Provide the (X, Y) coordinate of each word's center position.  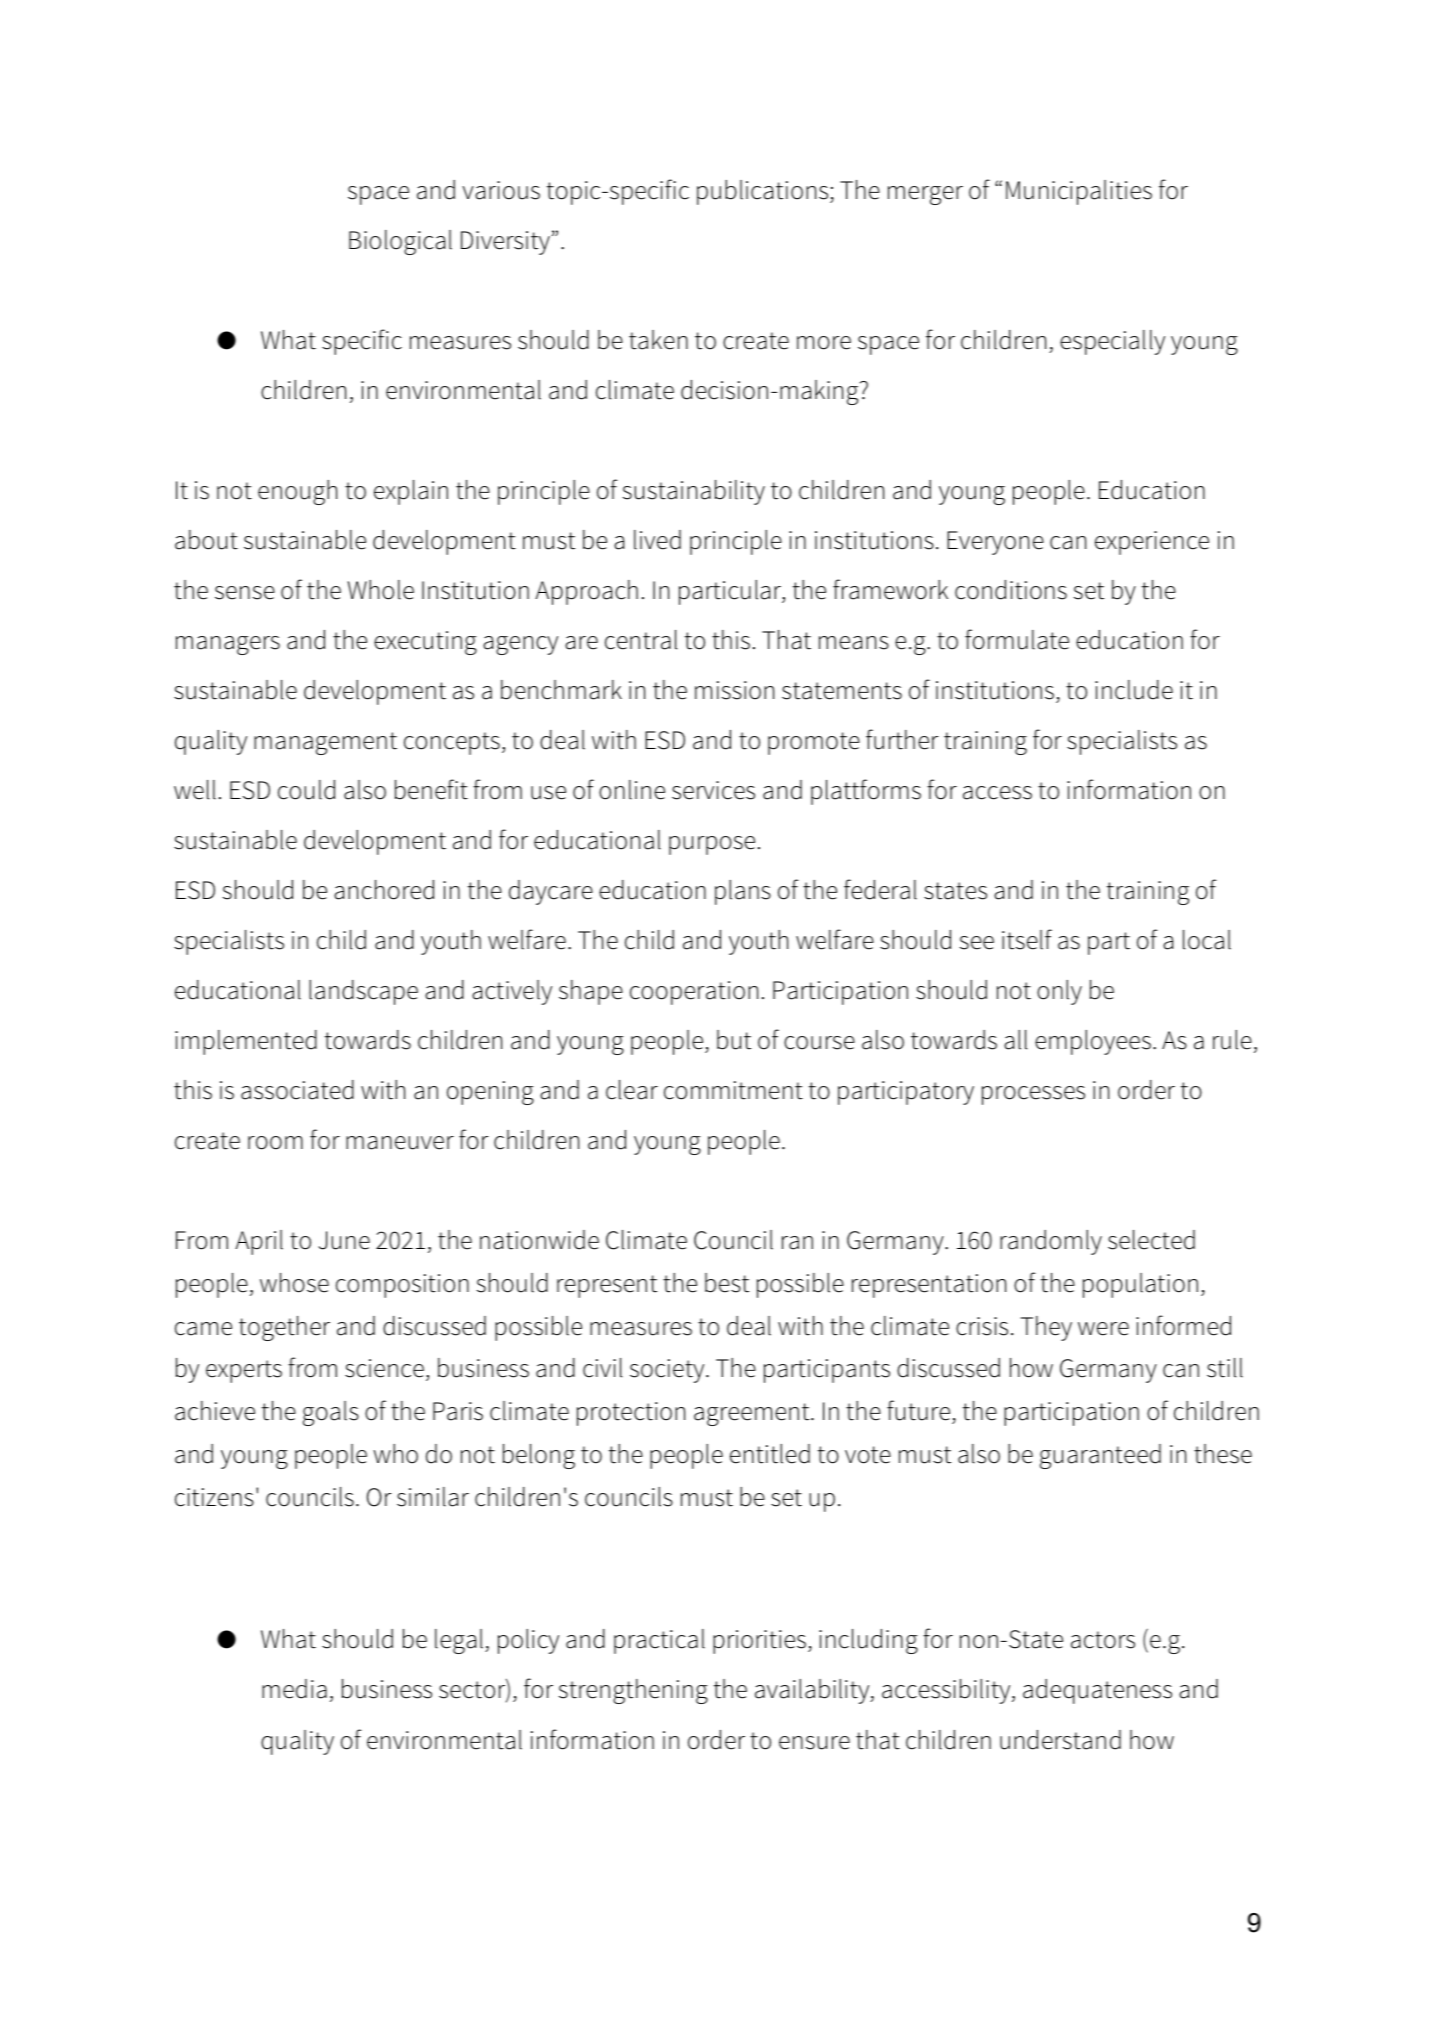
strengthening (633, 1691)
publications (764, 192)
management (325, 743)
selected (1151, 1240)
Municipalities (1079, 192)
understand (1060, 1740)
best (727, 1283)
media (294, 1689)
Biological (400, 242)
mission (734, 690)
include (1134, 690)
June (344, 1240)
